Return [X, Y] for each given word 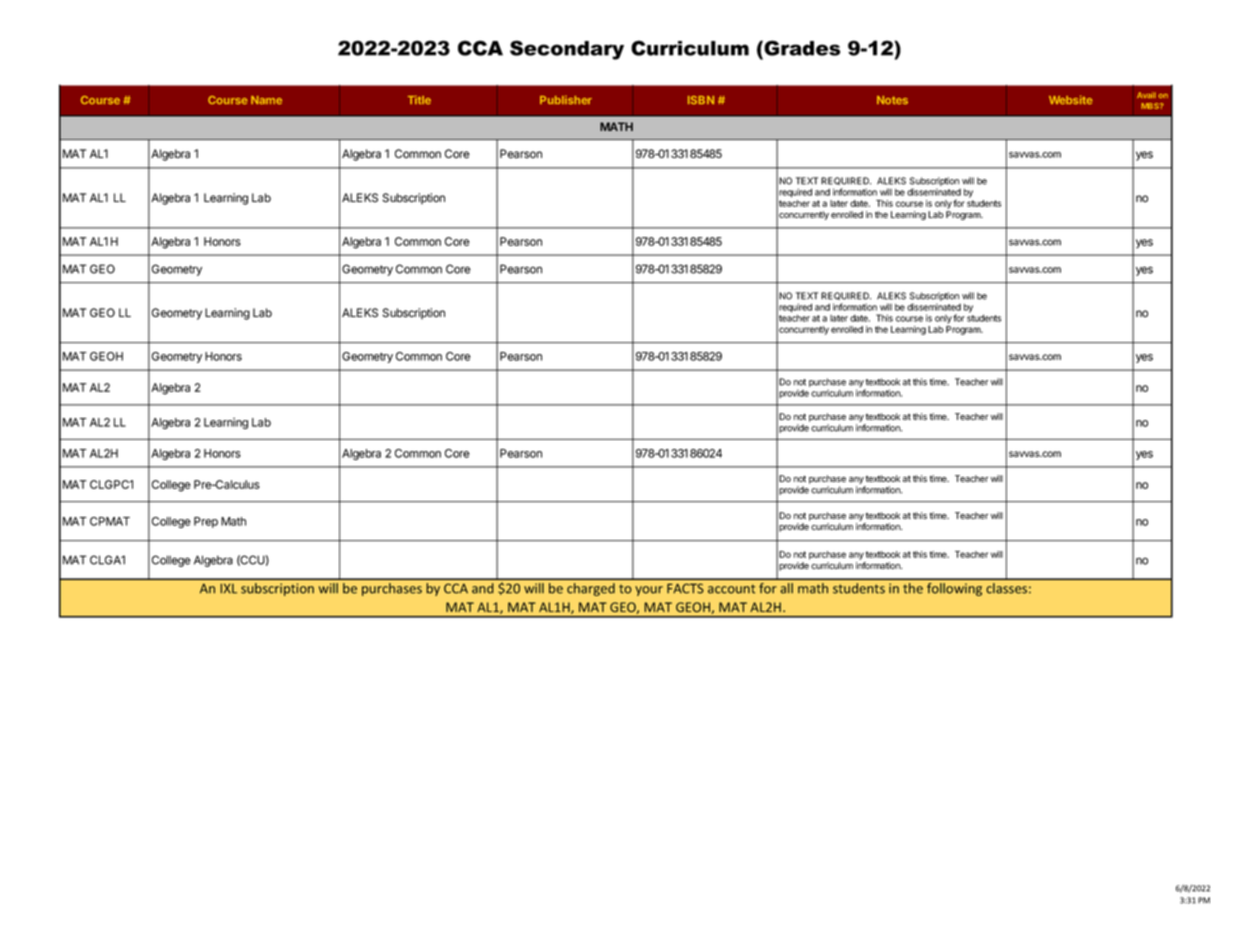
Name [266, 100]
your [649, 591]
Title [419, 99]
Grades [801, 48]
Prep [206, 522]
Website [1071, 99]
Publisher [566, 99]
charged [591, 589]
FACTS [685, 588]
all [786, 588]
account [731, 589]
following [954, 589]
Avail [1146, 95]
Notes [892, 100]
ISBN [701, 100]
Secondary [567, 50]
